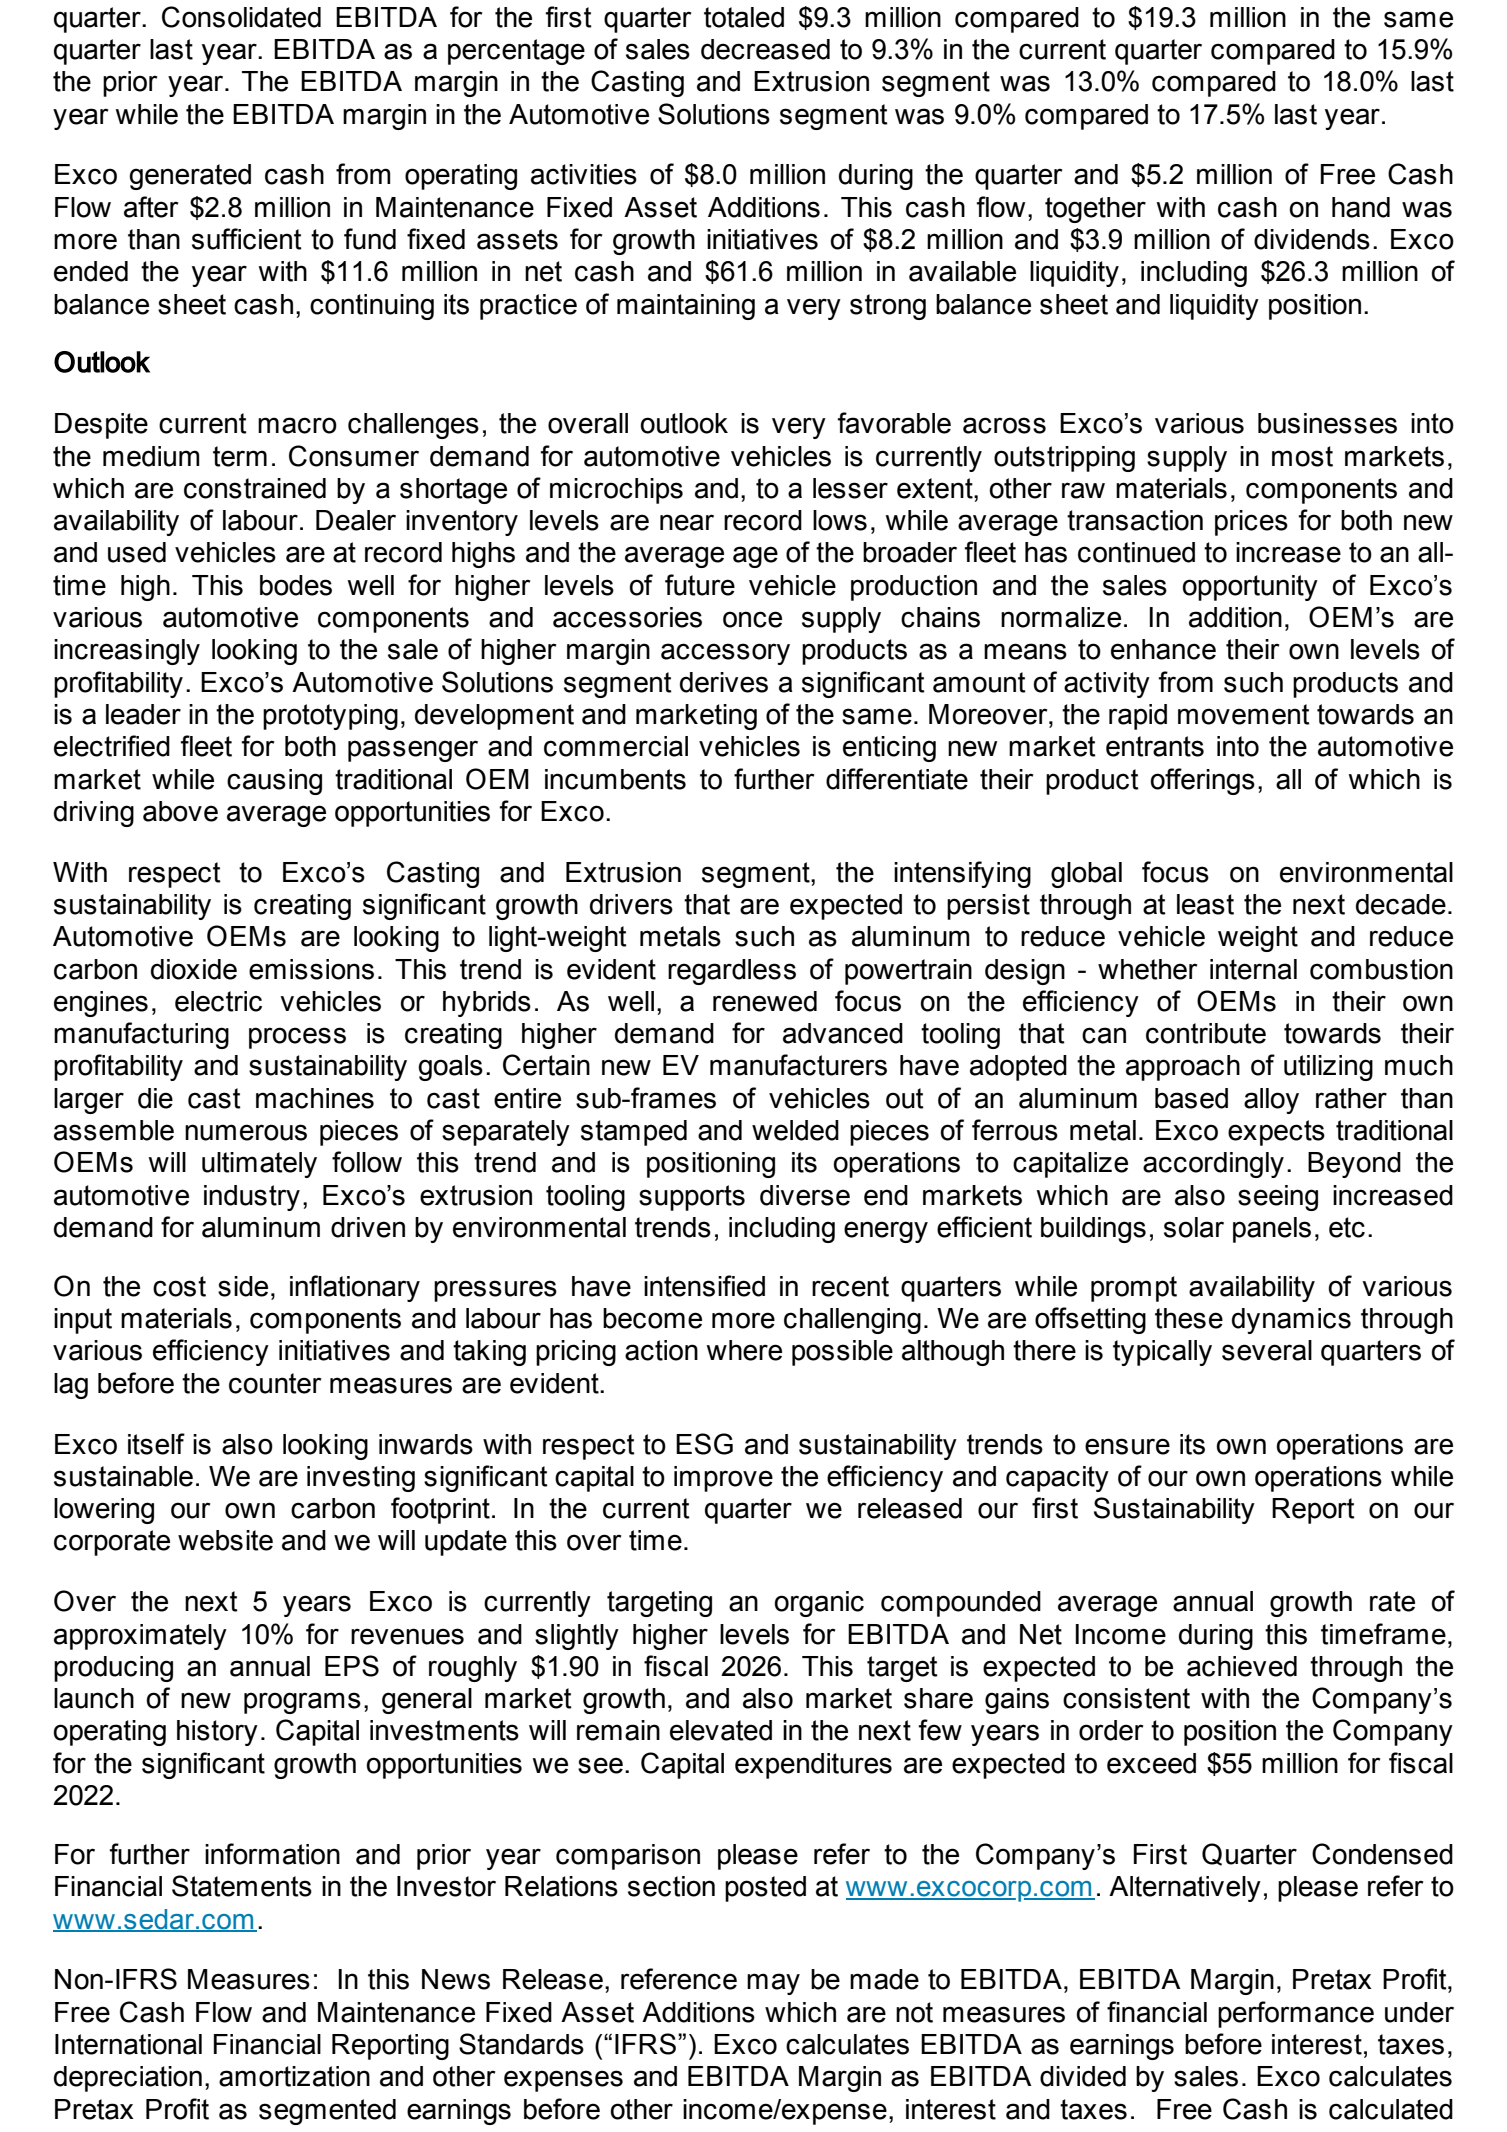 The width and height of the document is (1507, 2132). I want to click on amortization, so click(294, 2076).
